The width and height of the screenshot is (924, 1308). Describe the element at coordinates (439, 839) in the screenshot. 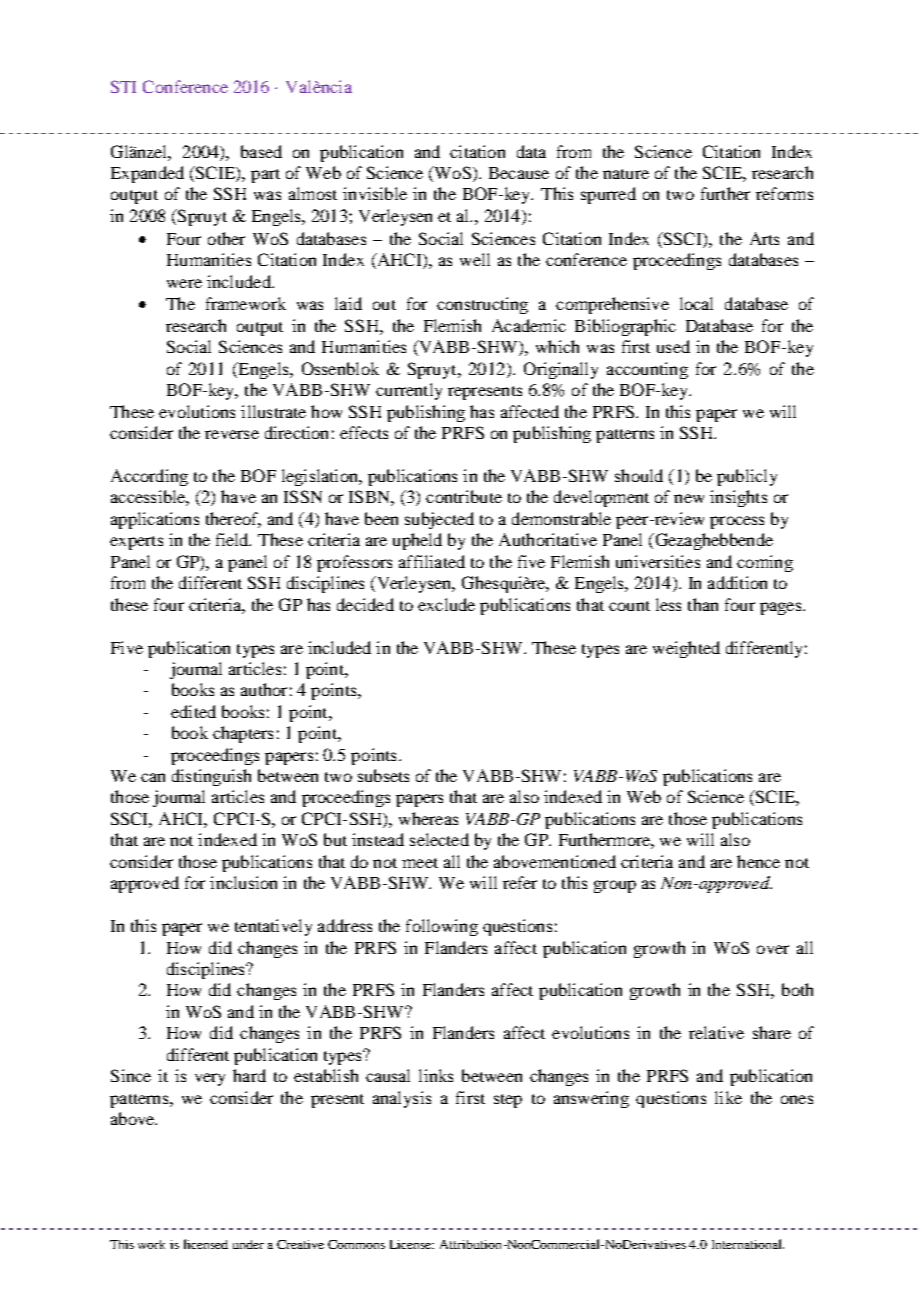

I see `selected` at that location.
